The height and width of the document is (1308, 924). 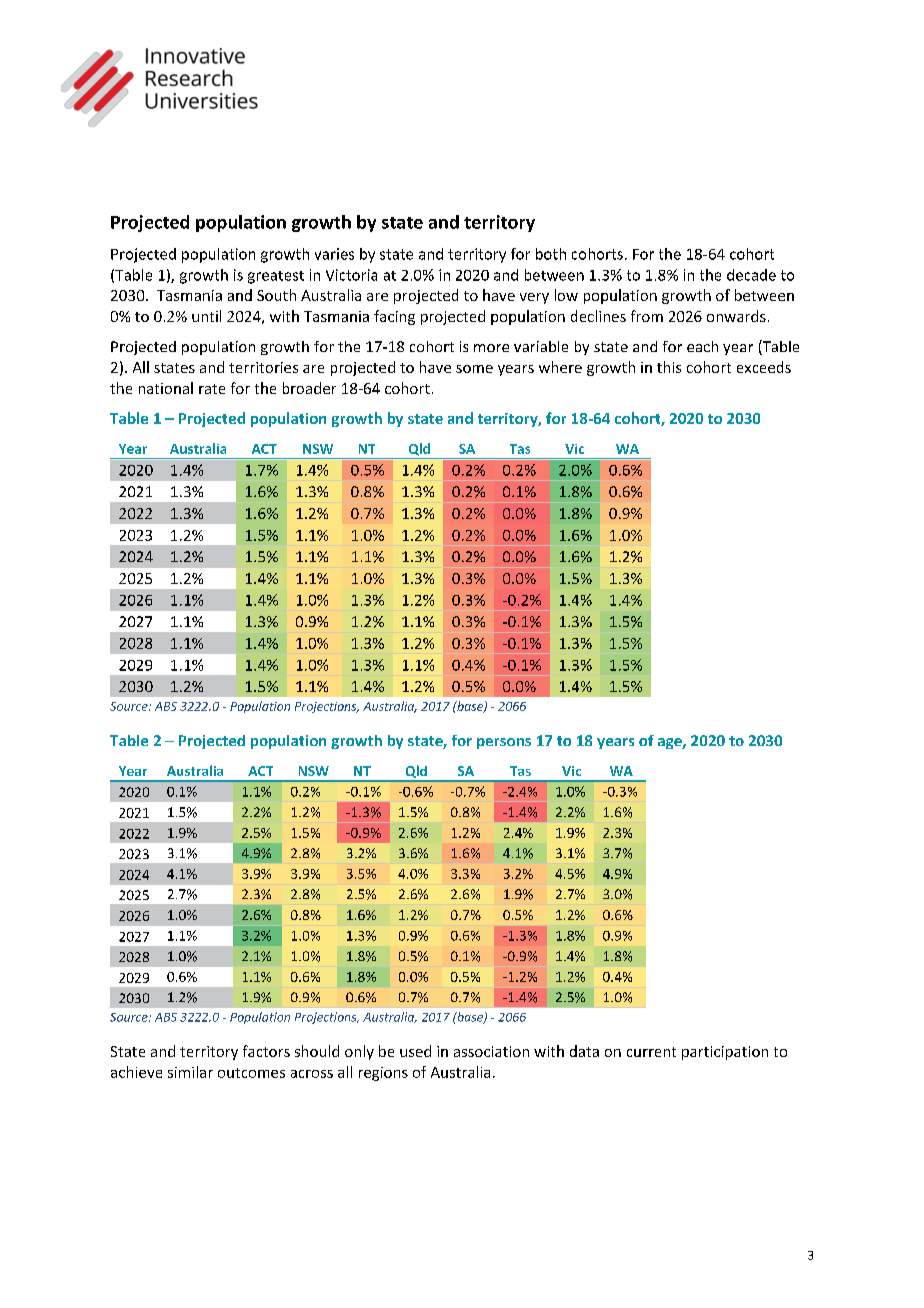 I want to click on facing, so click(x=394, y=317).
